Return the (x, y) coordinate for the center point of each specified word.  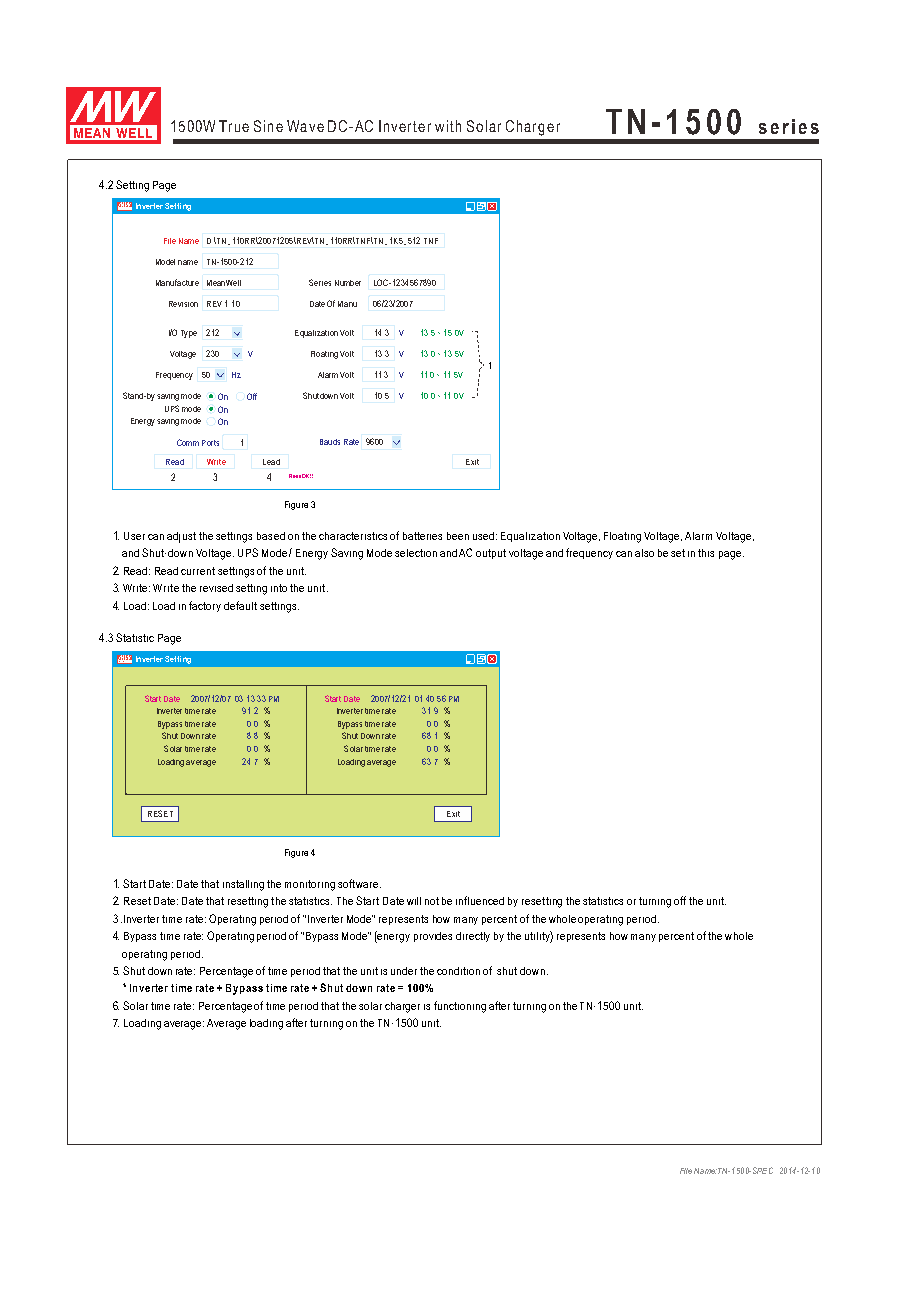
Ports (210, 443)
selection (416, 553)
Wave (305, 126)
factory (205, 606)
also (644, 553)
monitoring (310, 885)
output (491, 554)
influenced (480, 900)
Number (348, 283)
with (448, 126)
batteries (422, 536)
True (234, 126)
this (706, 553)
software (358, 883)
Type (189, 334)
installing (243, 885)
